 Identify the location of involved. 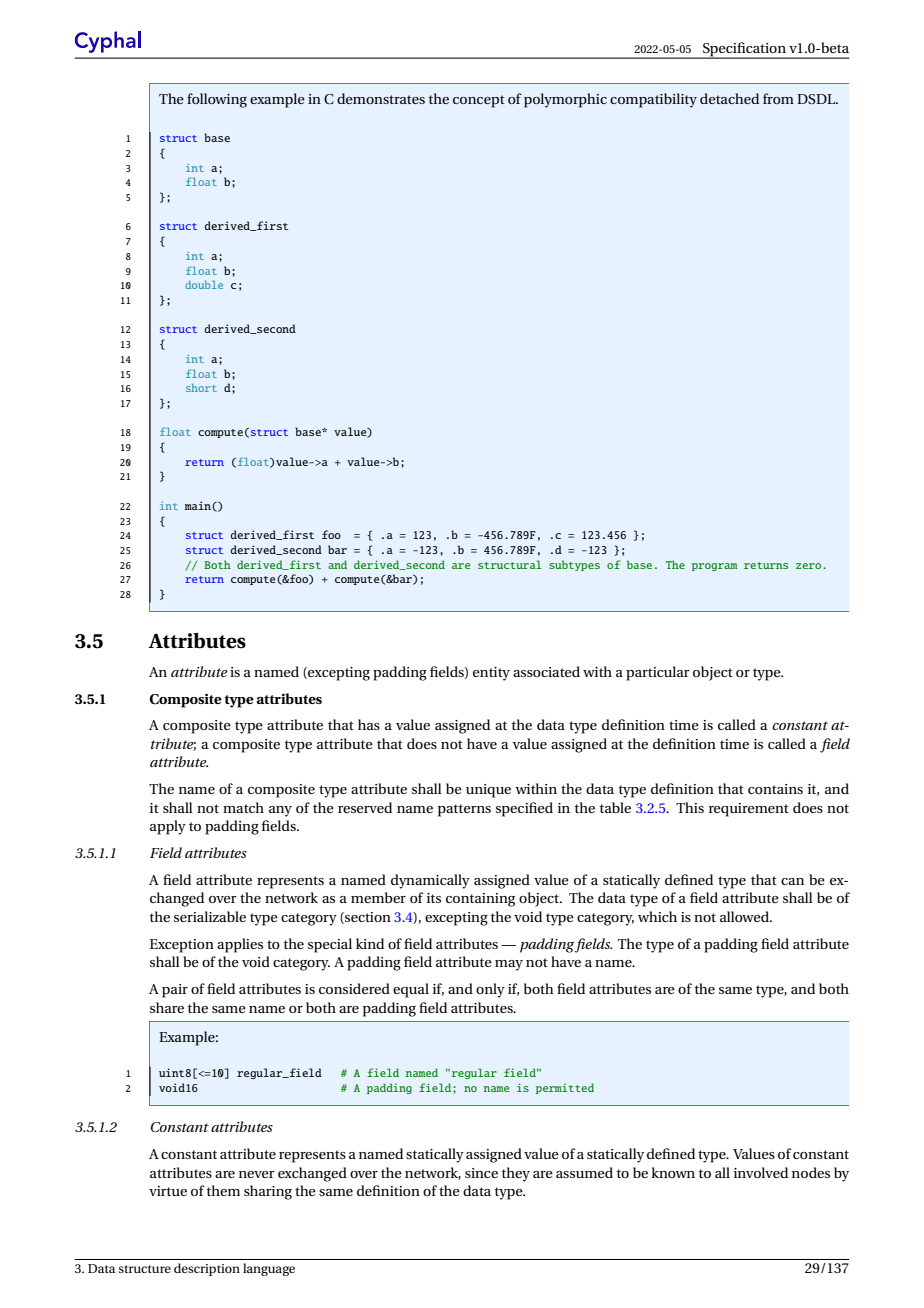
(761, 1172).
